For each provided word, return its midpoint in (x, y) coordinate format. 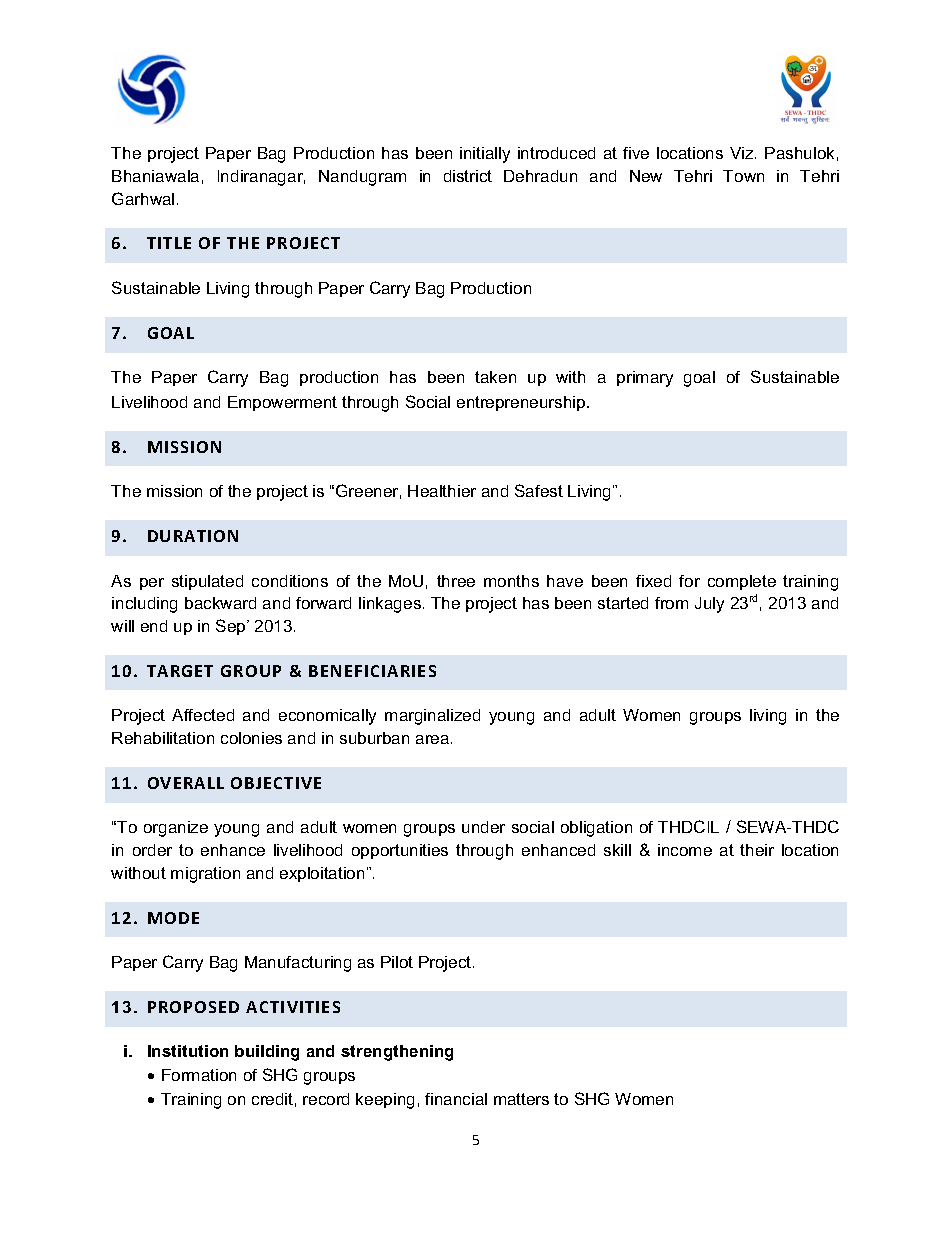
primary (645, 379)
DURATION (193, 536)
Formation (199, 1075)
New (646, 176)
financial (456, 1099)
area (434, 739)
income (685, 850)
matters (521, 1099)
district (468, 176)
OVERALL (186, 783)
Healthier (442, 491)
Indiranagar (261, 178)
